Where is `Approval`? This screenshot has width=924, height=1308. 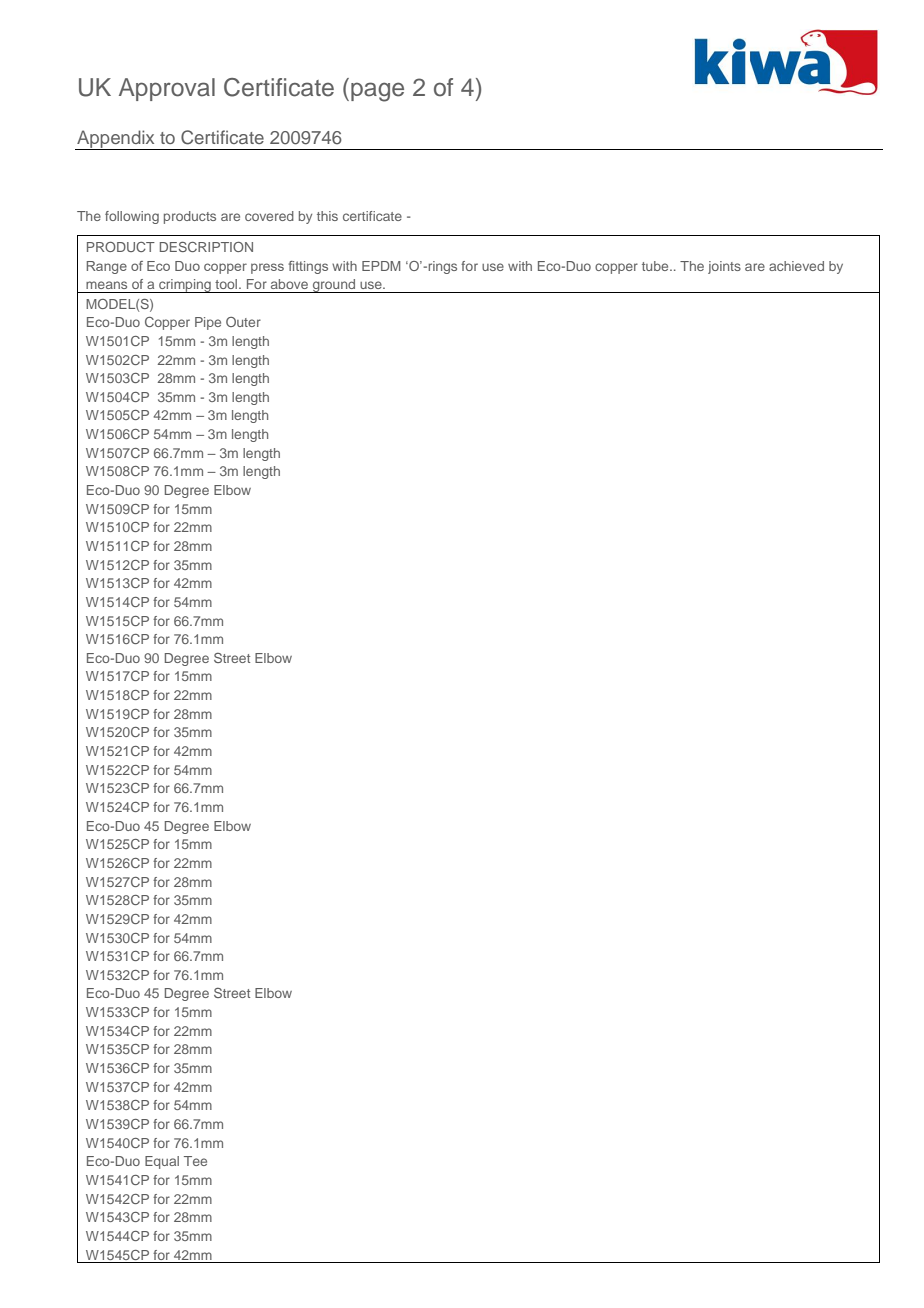
Approval is located at coordinates (167, 89).
